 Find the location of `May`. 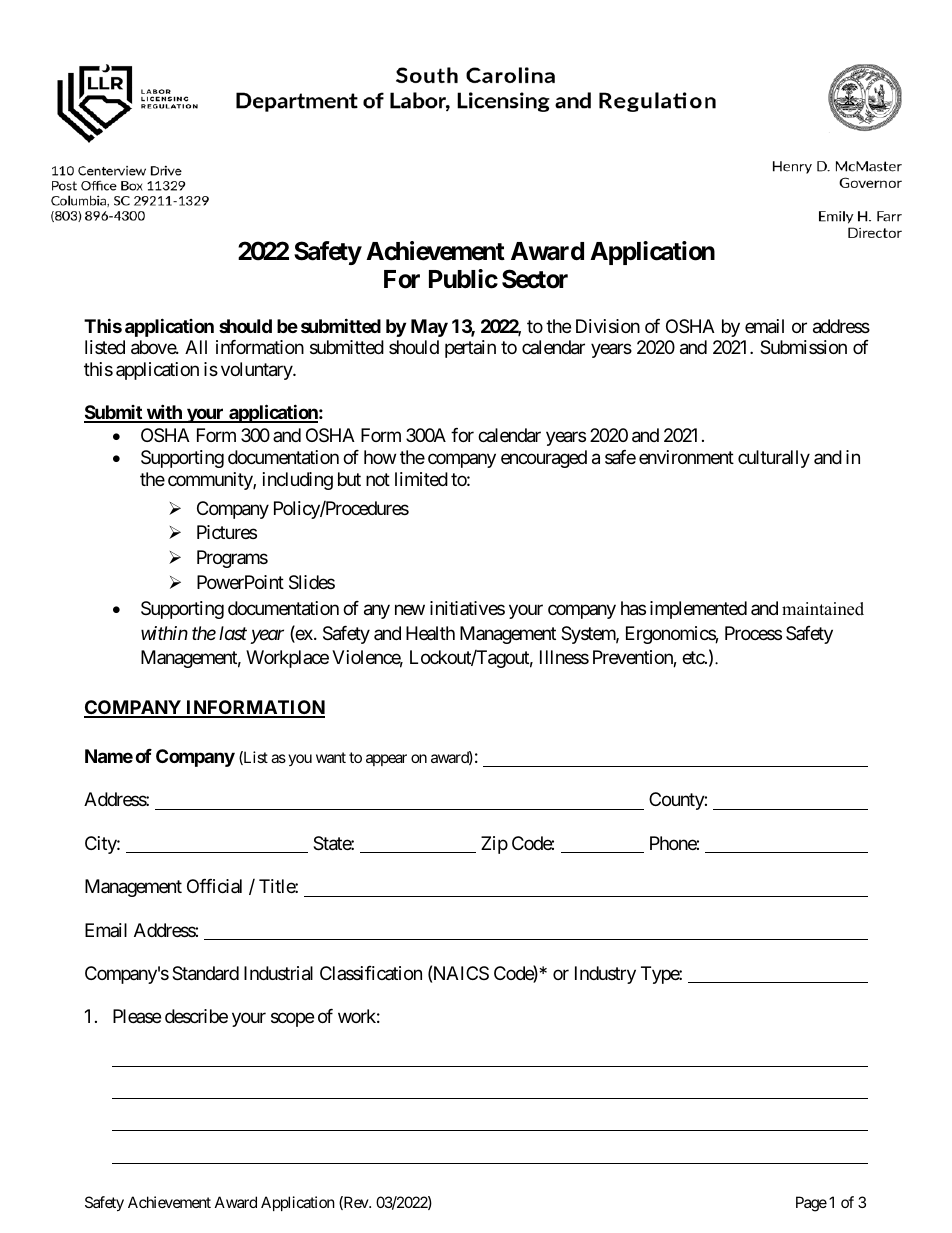

May is located at coordinates (429, 328).
